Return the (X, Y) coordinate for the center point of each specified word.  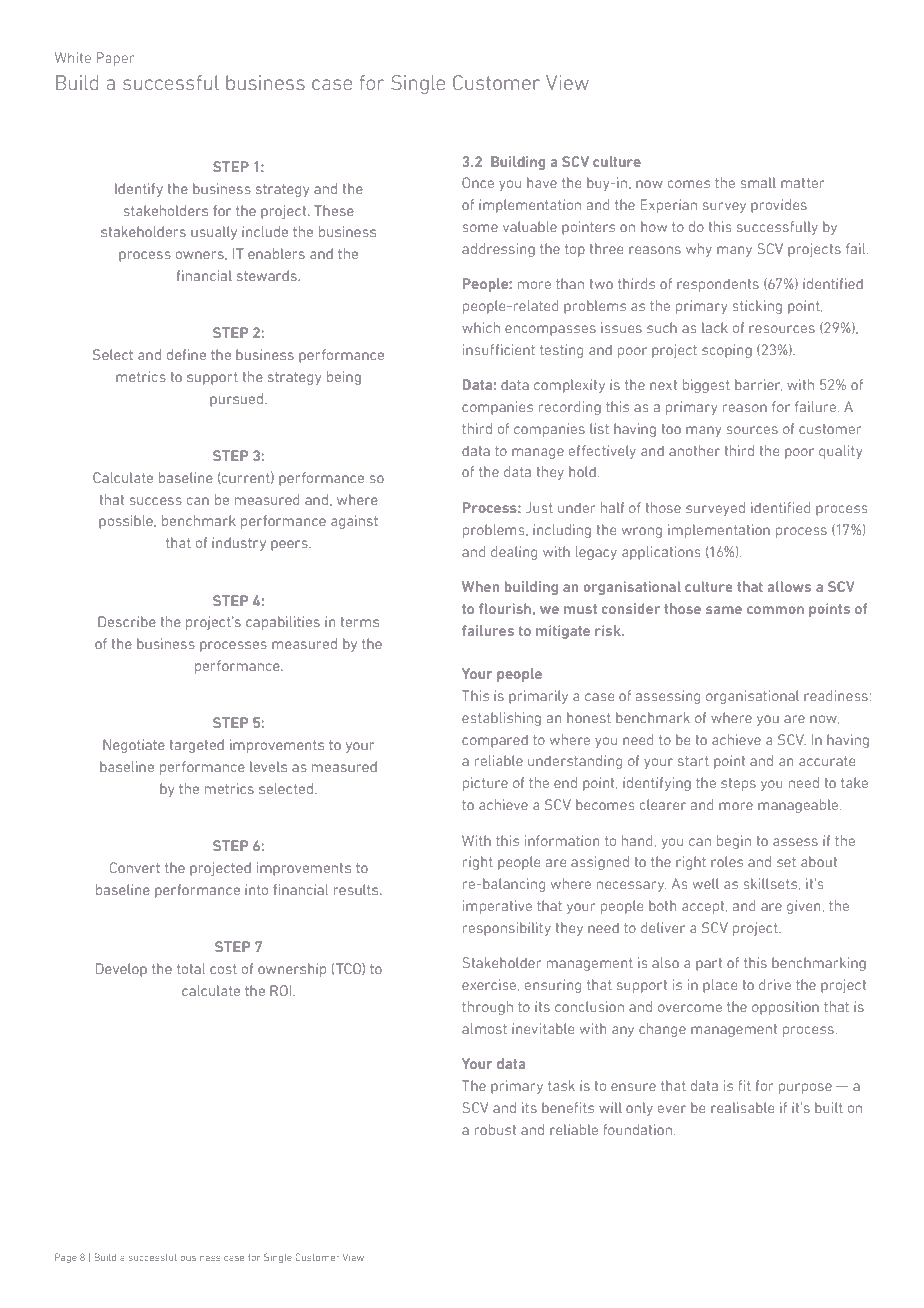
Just (539, 507)
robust (495, 1129)
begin (734, 842)
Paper (115, 59)
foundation (637, 1129)
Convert (135, 867)
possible (126, 522)
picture (485, 784)
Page (66, 1258)
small (758, 182)
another (694, 450)
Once (478, 182)
